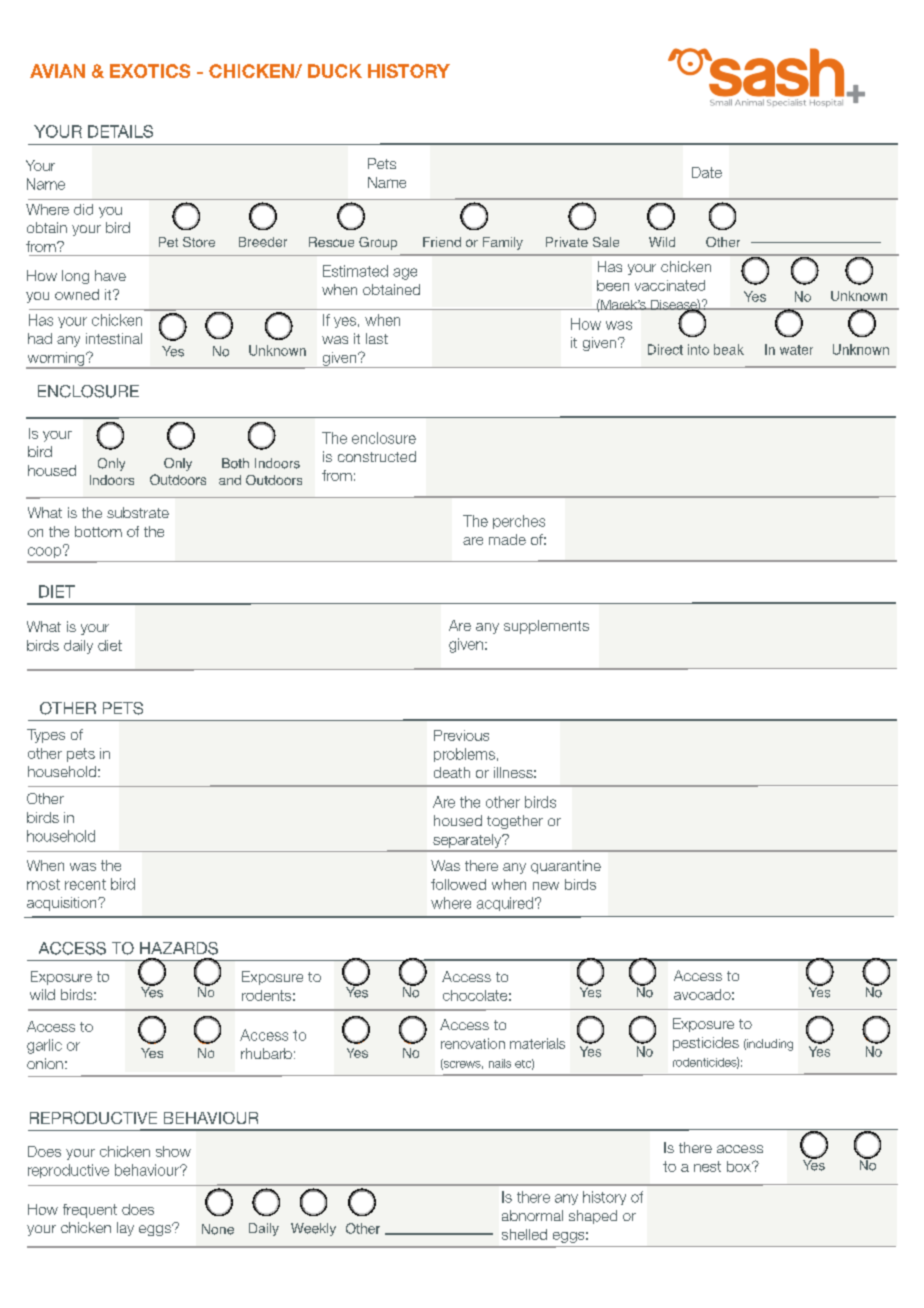  I want to click on DUCK, so click(335, 71).
